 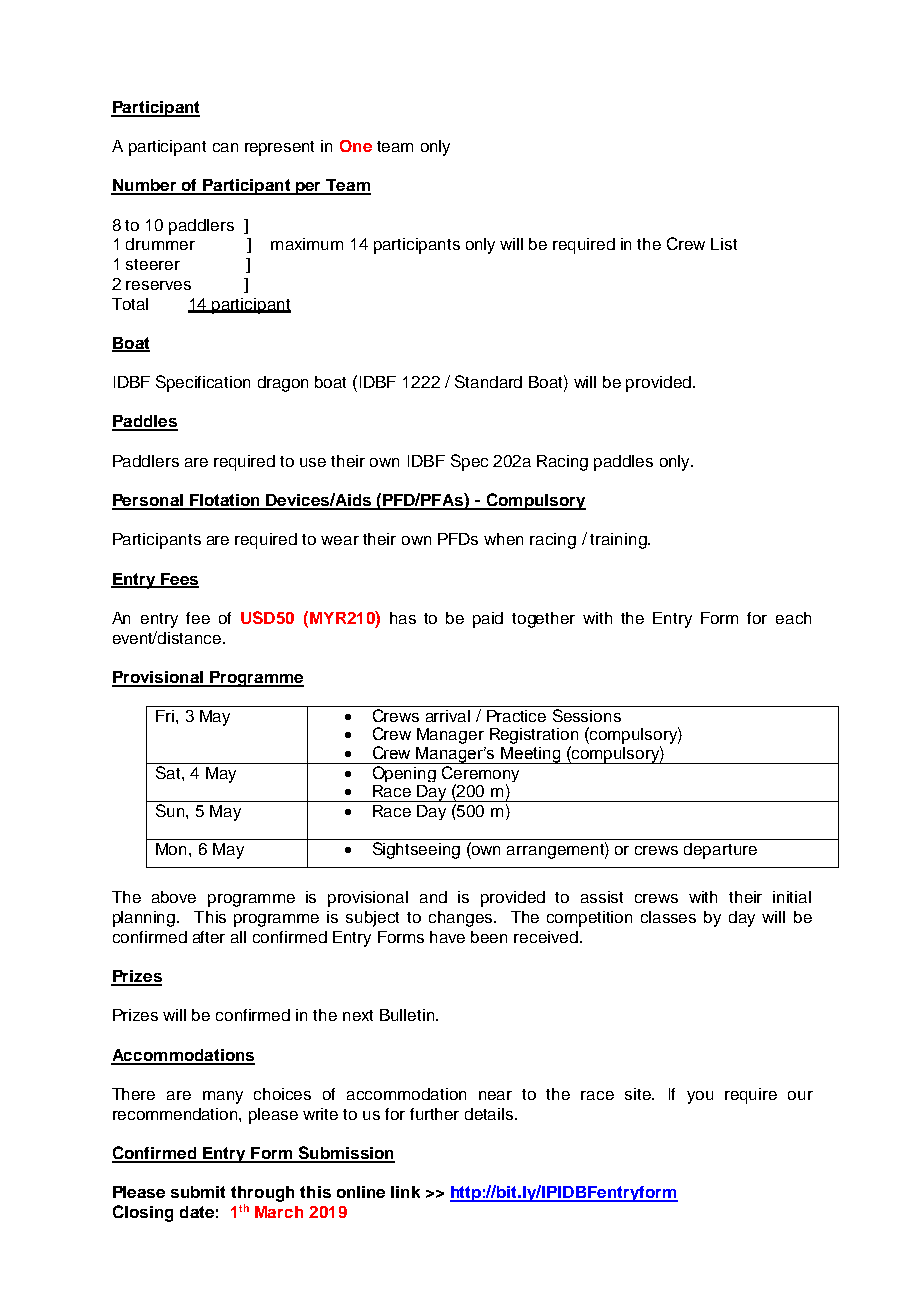 What do you see at coordinates (209, 937) in the document?
I see `after` at bounding box center [209, 937].
